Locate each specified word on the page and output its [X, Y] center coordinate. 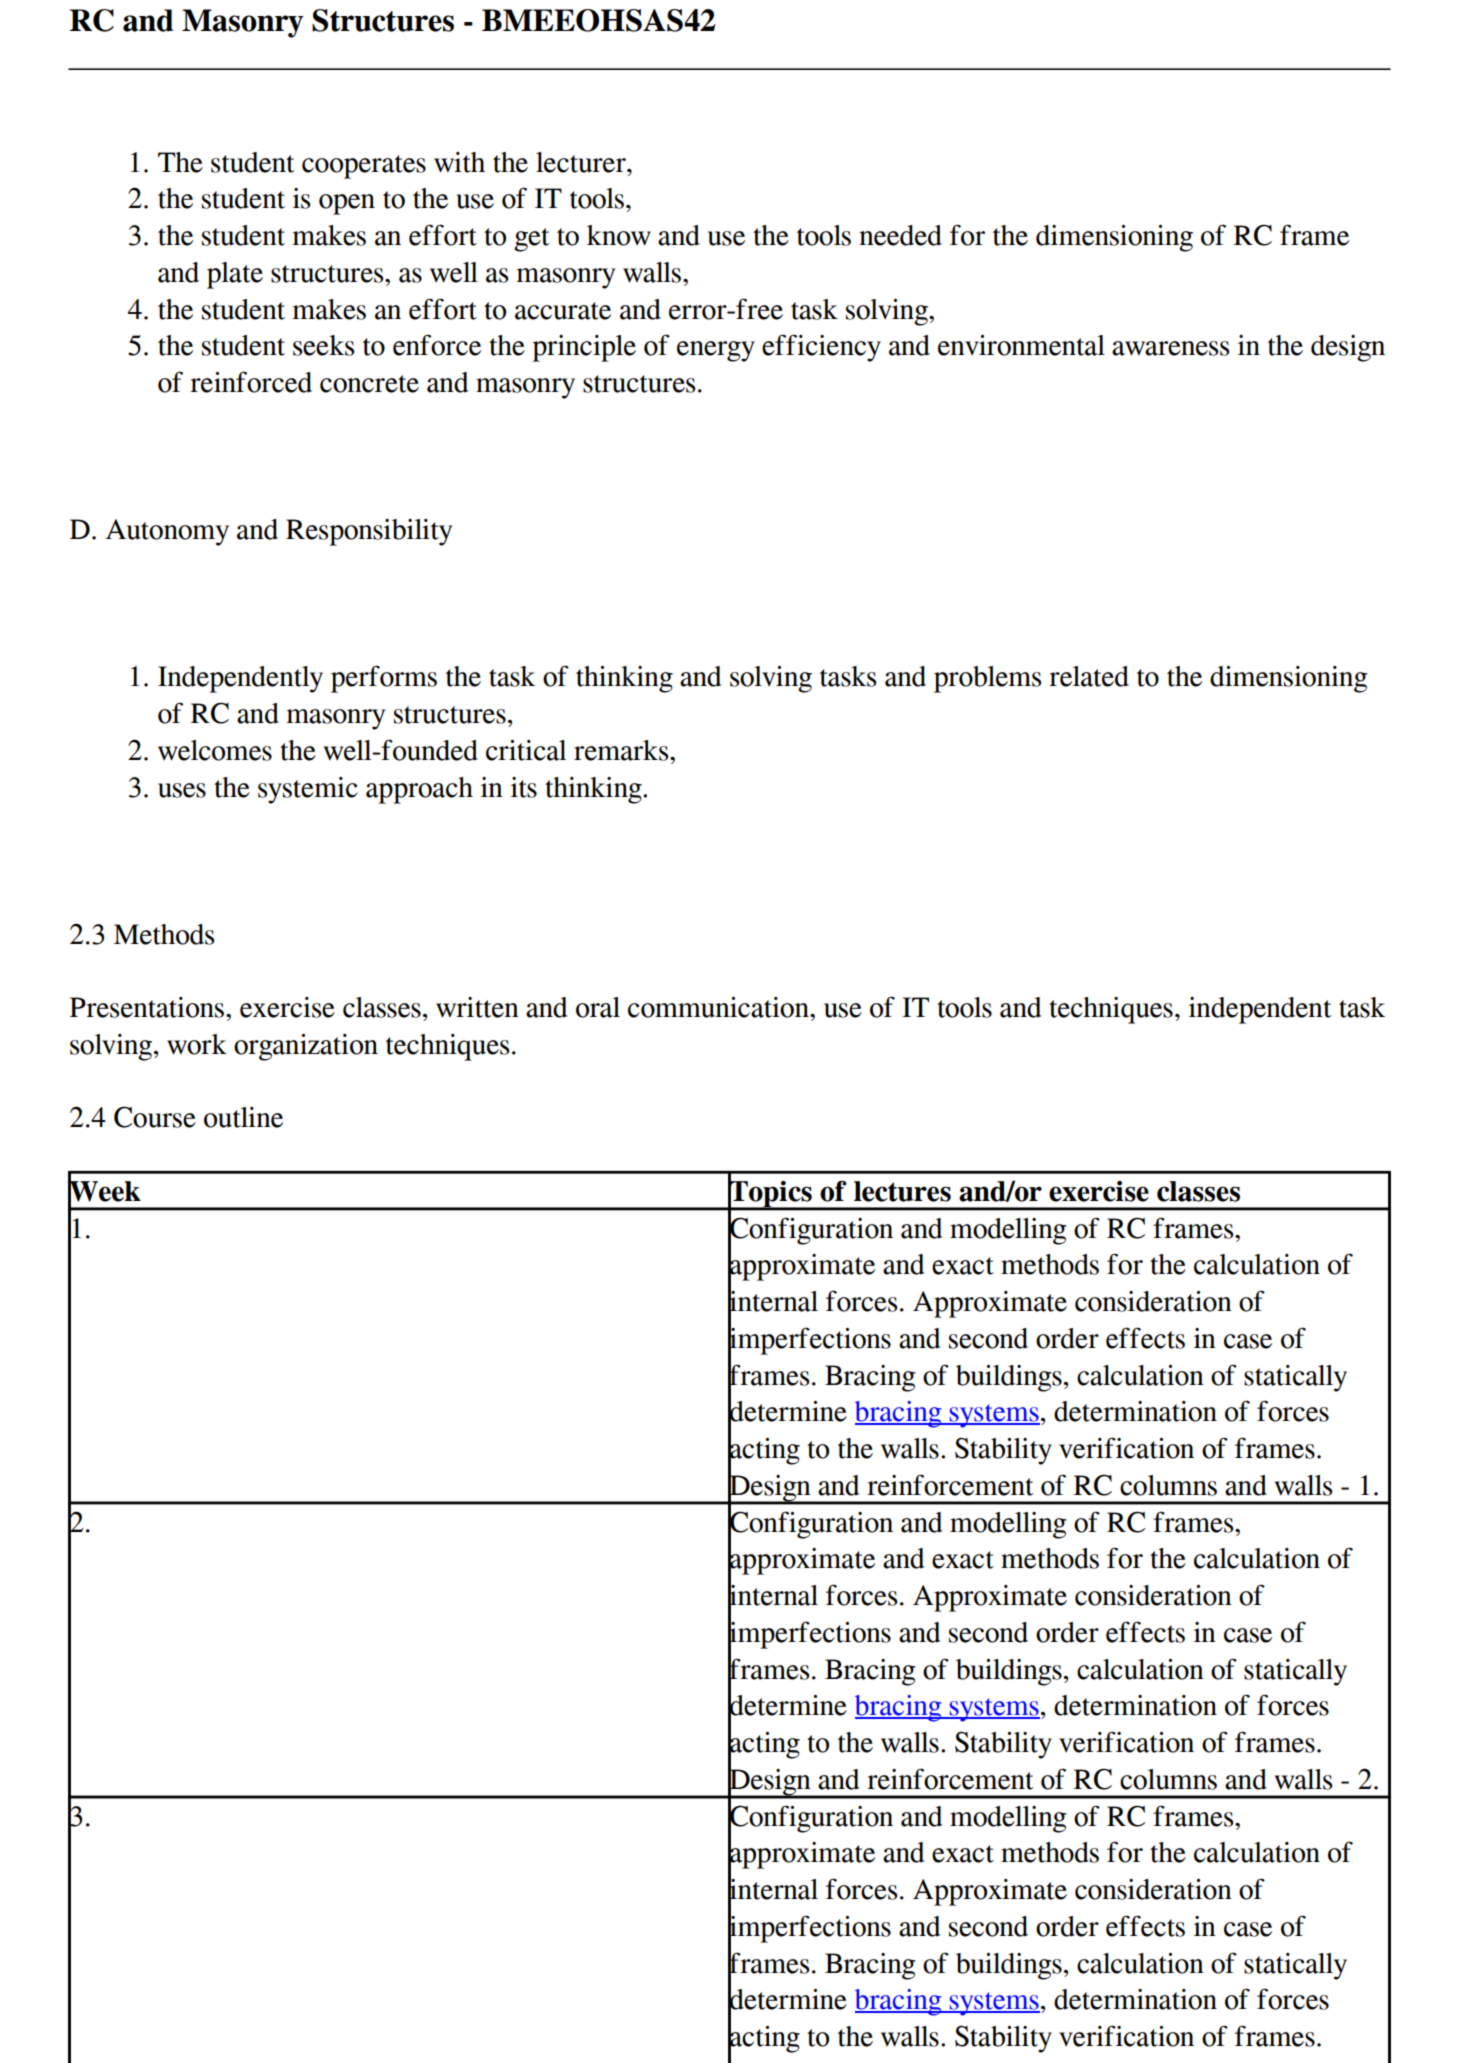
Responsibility [369, 532]
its [524, 787]
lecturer [582, 162]
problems [988, 679]
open [347, 204]
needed [900, 235]
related [1089, 676]
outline [243, 1117]
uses [182, 790]
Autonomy [167, 532]
